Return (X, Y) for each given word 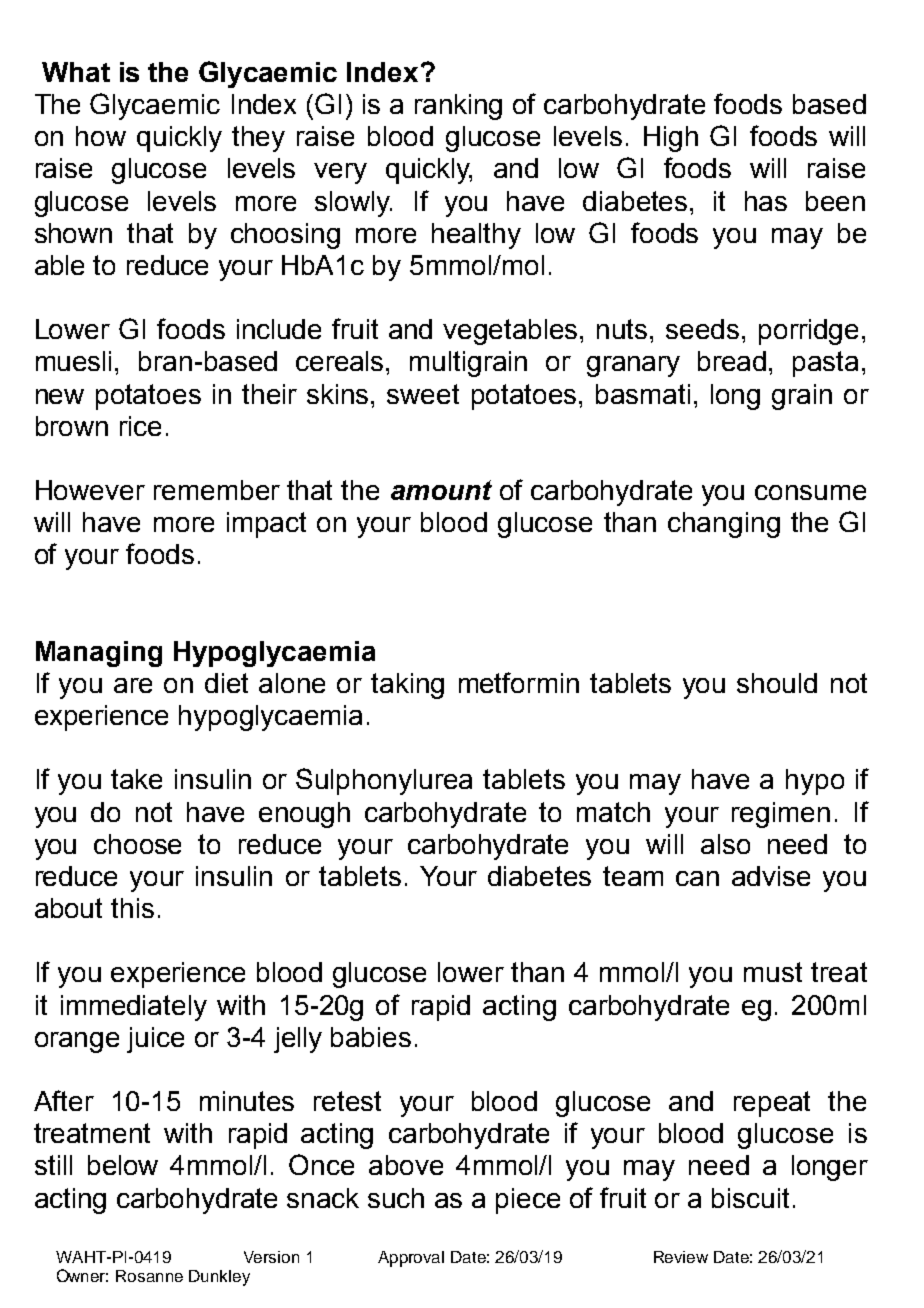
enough (304, 815)
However (90, 490)
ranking (458, 107)
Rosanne (149, 1276)
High (671, 139)
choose (137, 844)
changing (724, 525)
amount (441, 490)
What (76, 72)
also (725, 844)
